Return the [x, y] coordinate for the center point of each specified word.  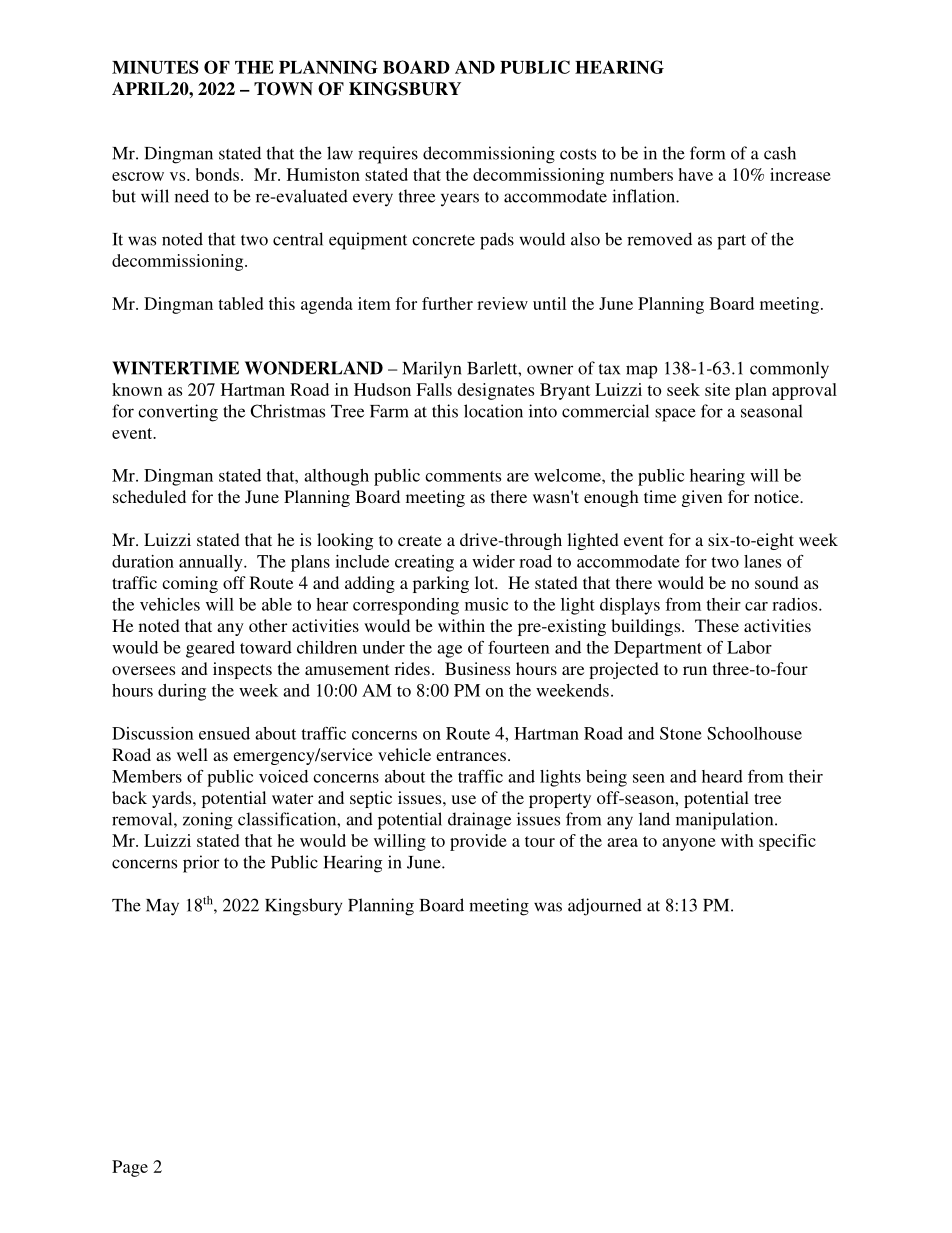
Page [130, 1168]
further [447, 303]
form [707, 153]
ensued [224, 733]
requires [388, 155]
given [702, 498]
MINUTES [155, 67]
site [717, 389]
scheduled [149, 496]
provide [478, 842]
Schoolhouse [754, 733]
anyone [689, 844]
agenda [327, 305]
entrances [471, 755]
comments [463, 476]
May [162, 907]
